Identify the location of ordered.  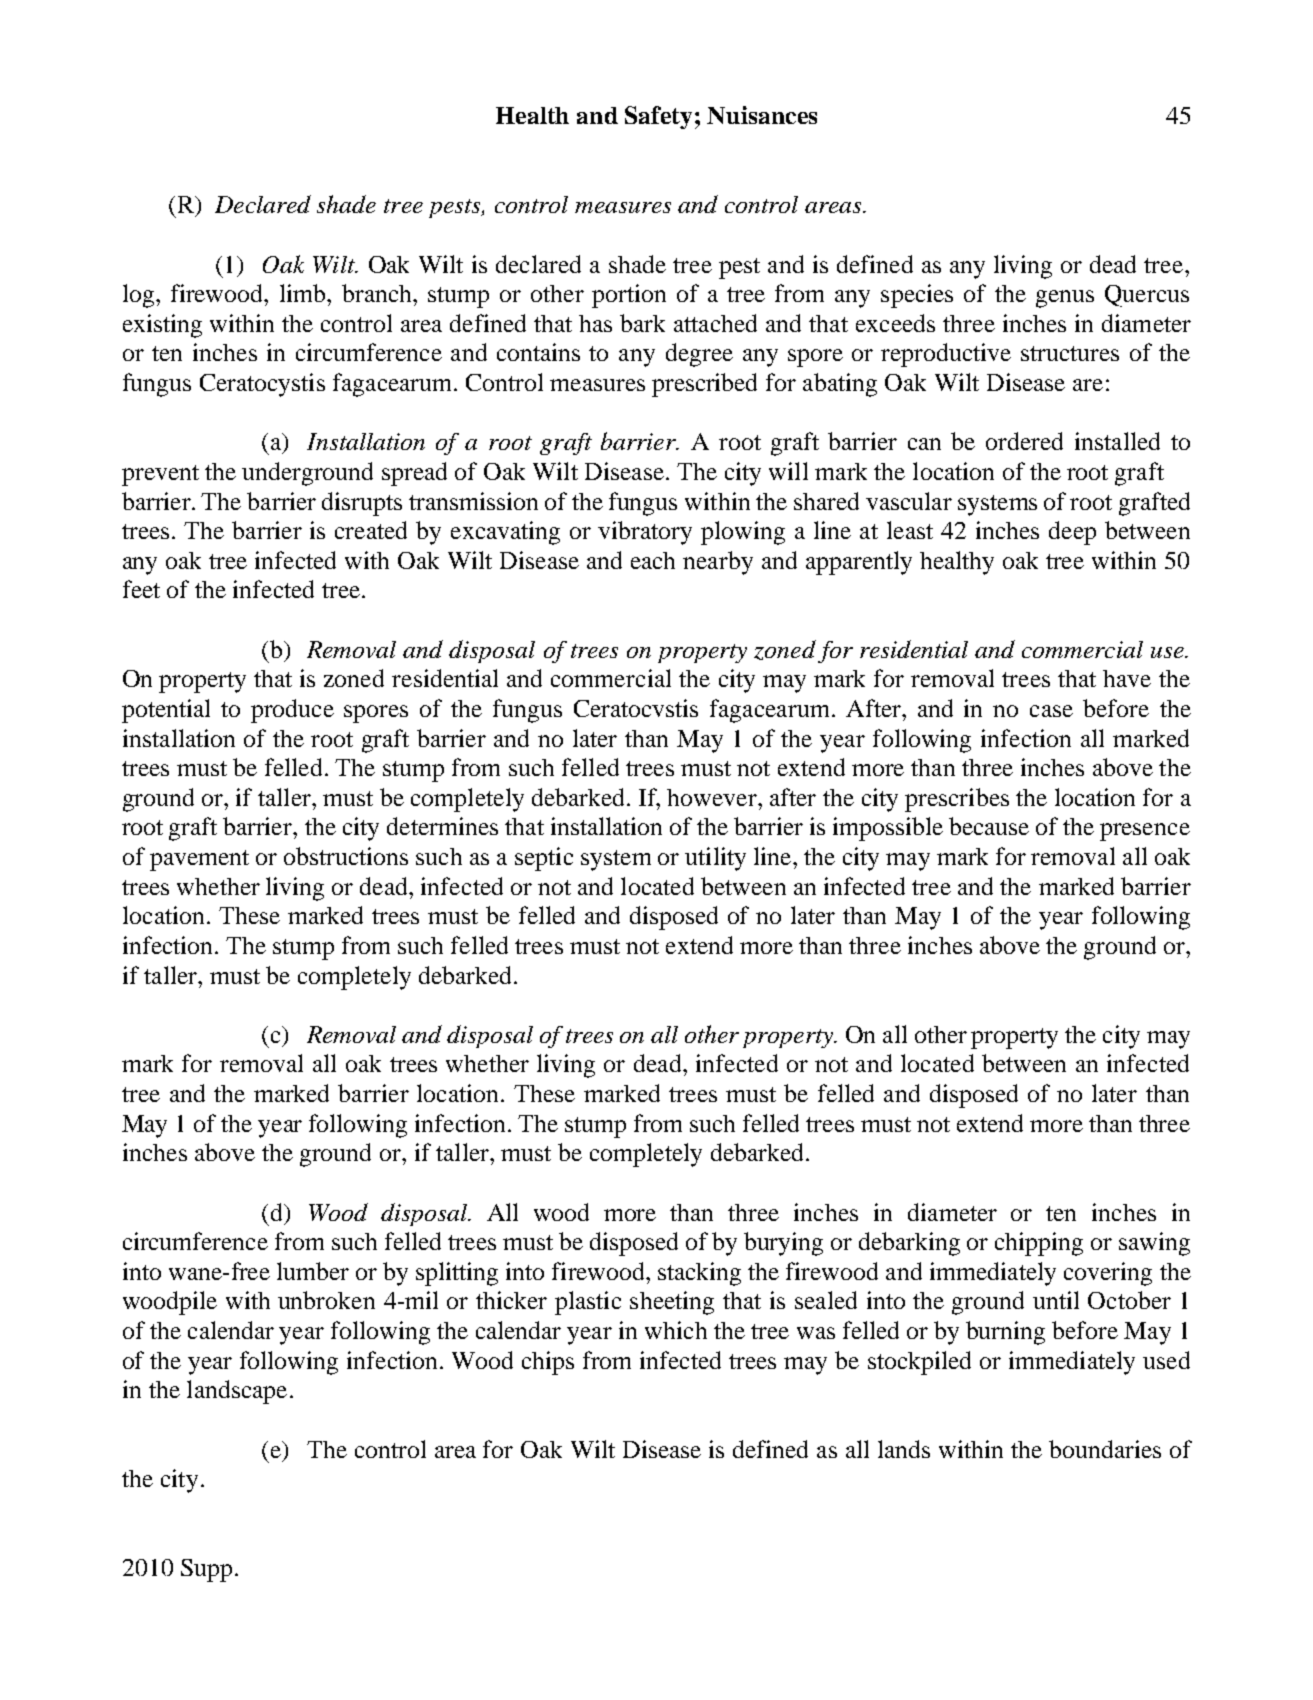
(1024, 441).
